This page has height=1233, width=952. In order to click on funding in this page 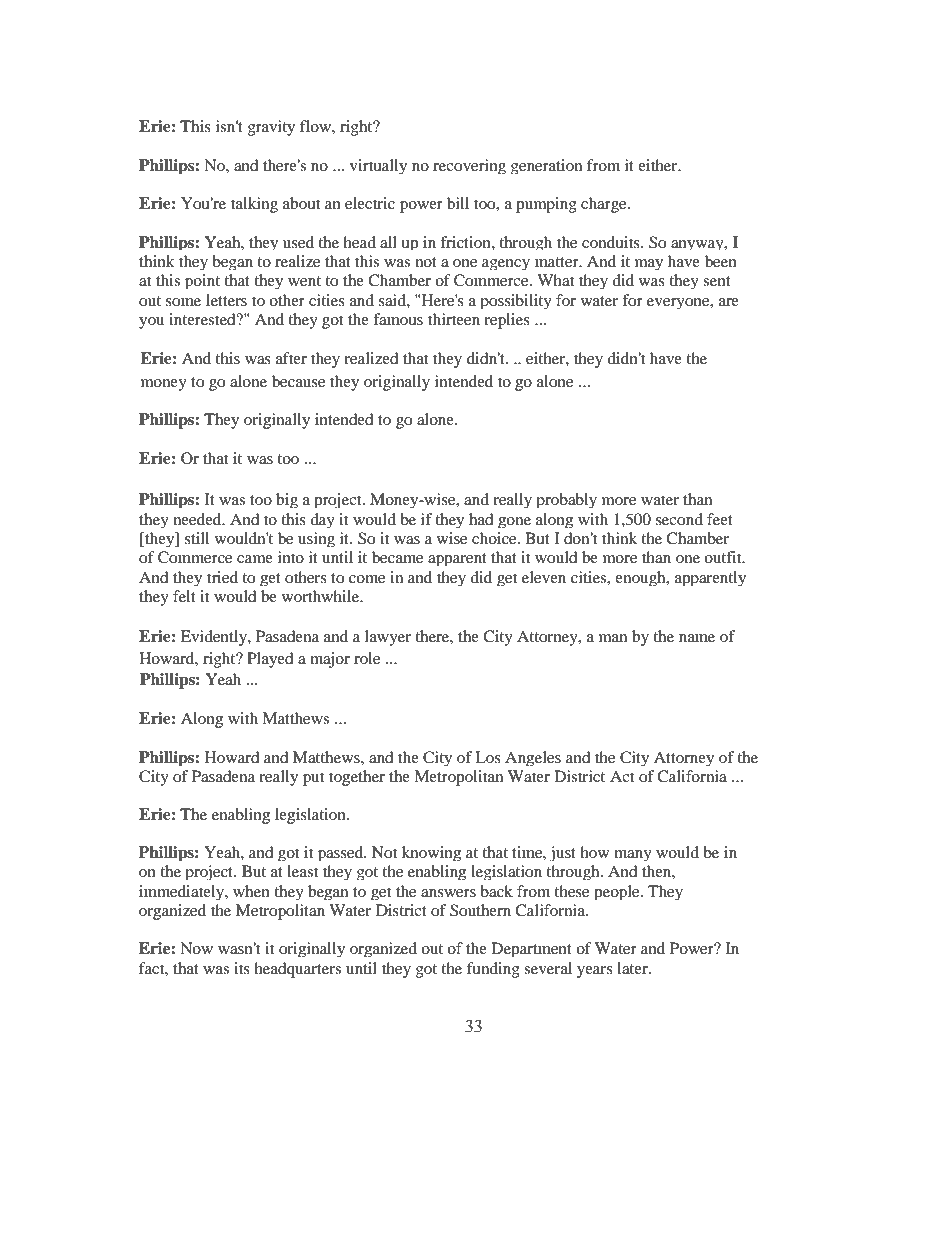, I will do `click(493, 970)`.
